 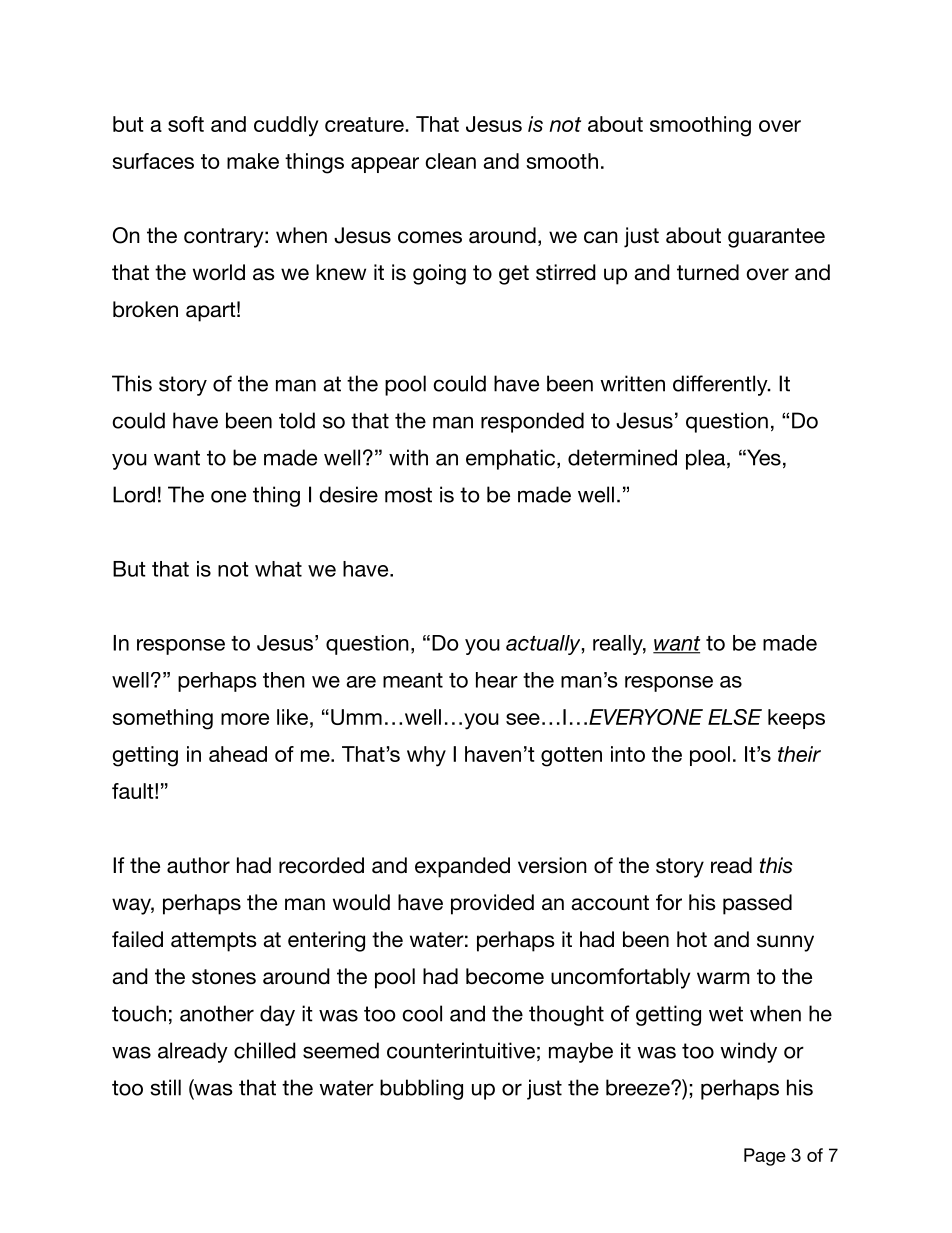 What do you see at coordinates (253, 161) in the screenshot?
I see `make` at bounding box center [253, 161].
